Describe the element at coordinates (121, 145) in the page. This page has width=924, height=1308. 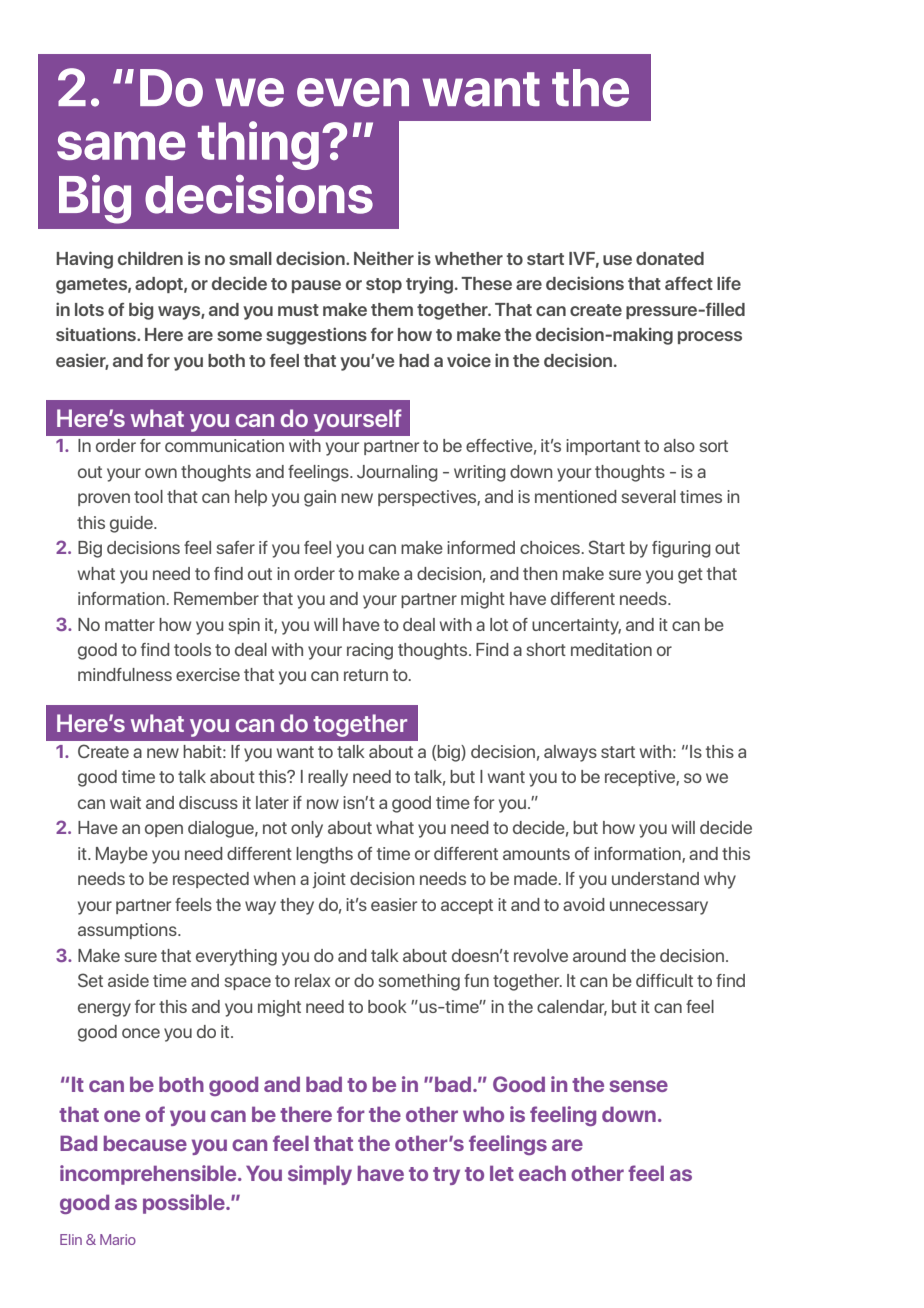
I see `same` at that location.
